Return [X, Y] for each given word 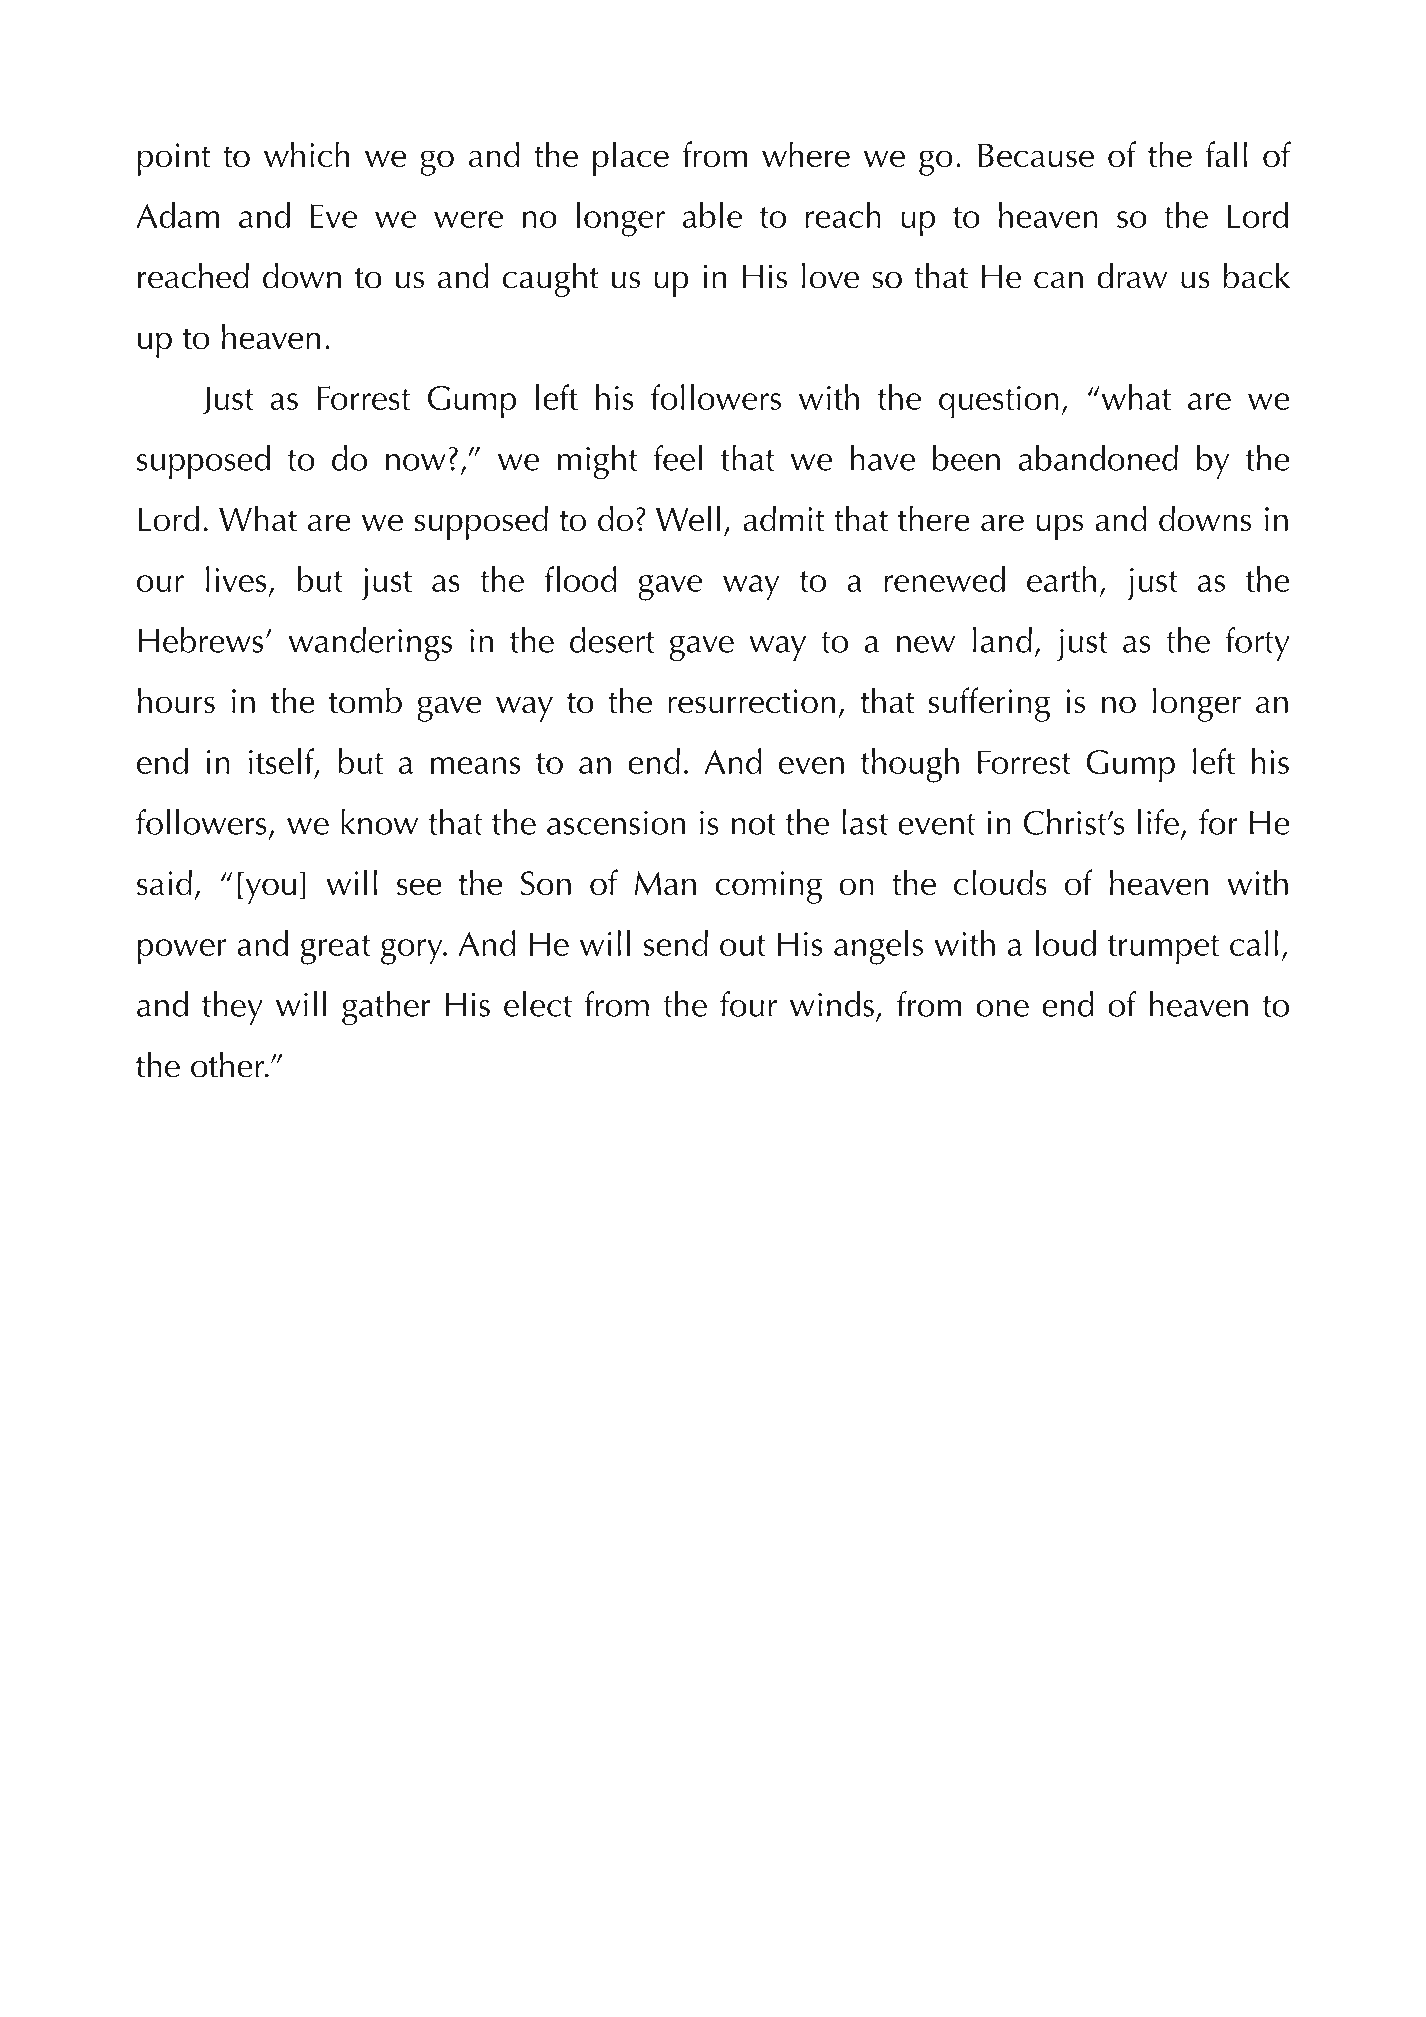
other [228, 1065]
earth [1061, 579]
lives [236, 579]
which [306, 154]
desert [612, 640]
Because [1036, 155]
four [748, 1004]
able [712, 215]
